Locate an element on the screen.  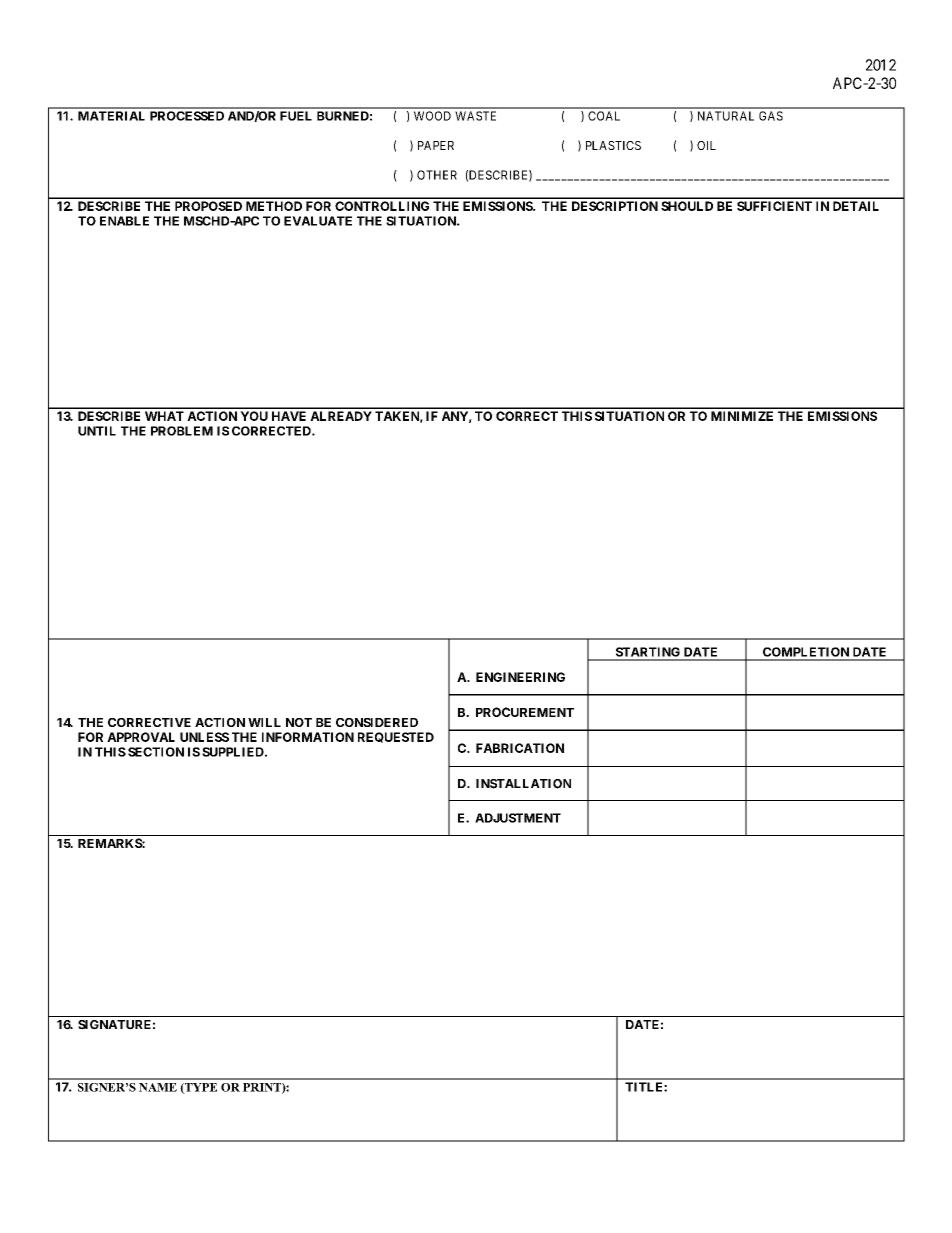
ENGINEERING is located at coordinates (520, 677).
